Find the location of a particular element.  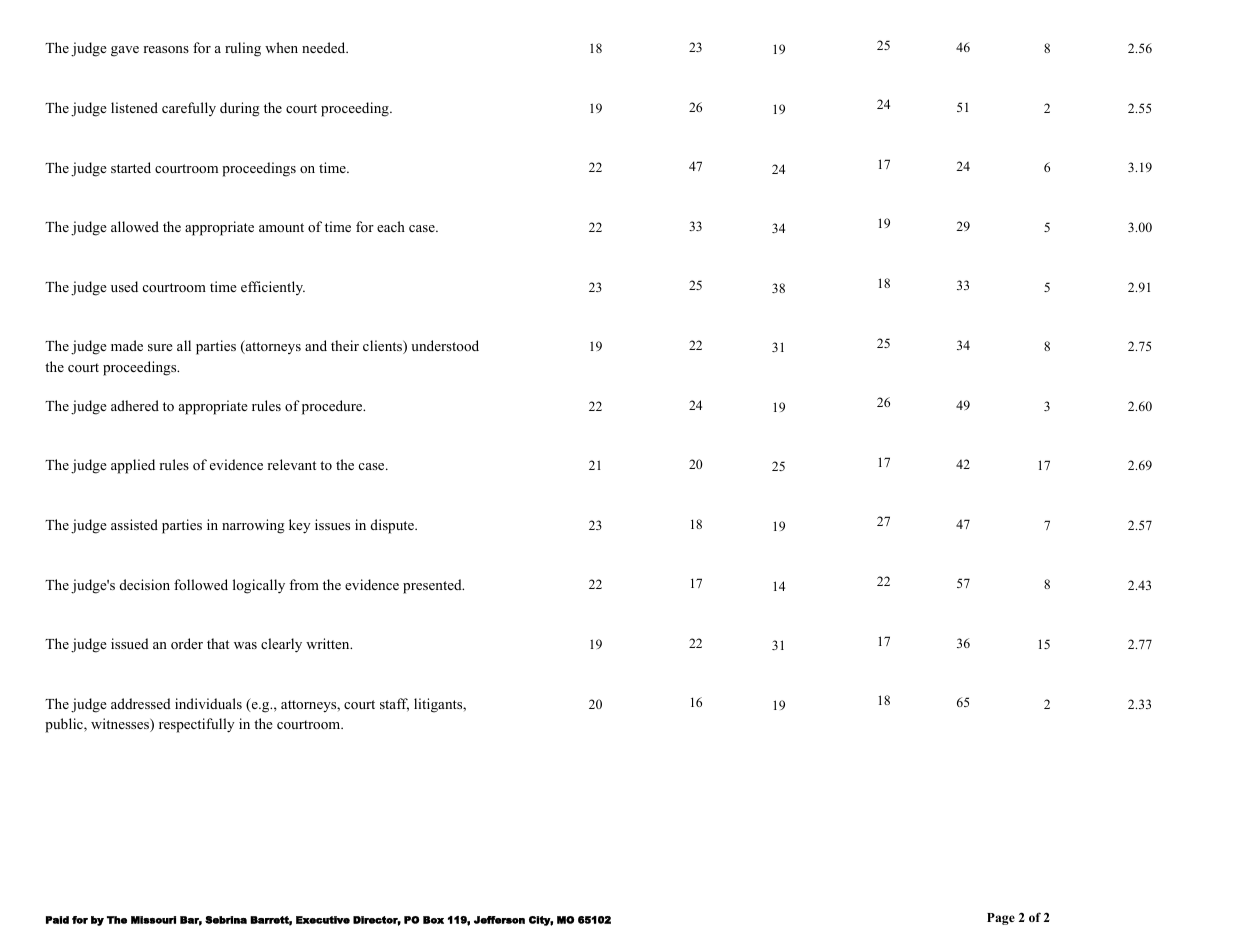

order is located at coordinates (187, 643).
